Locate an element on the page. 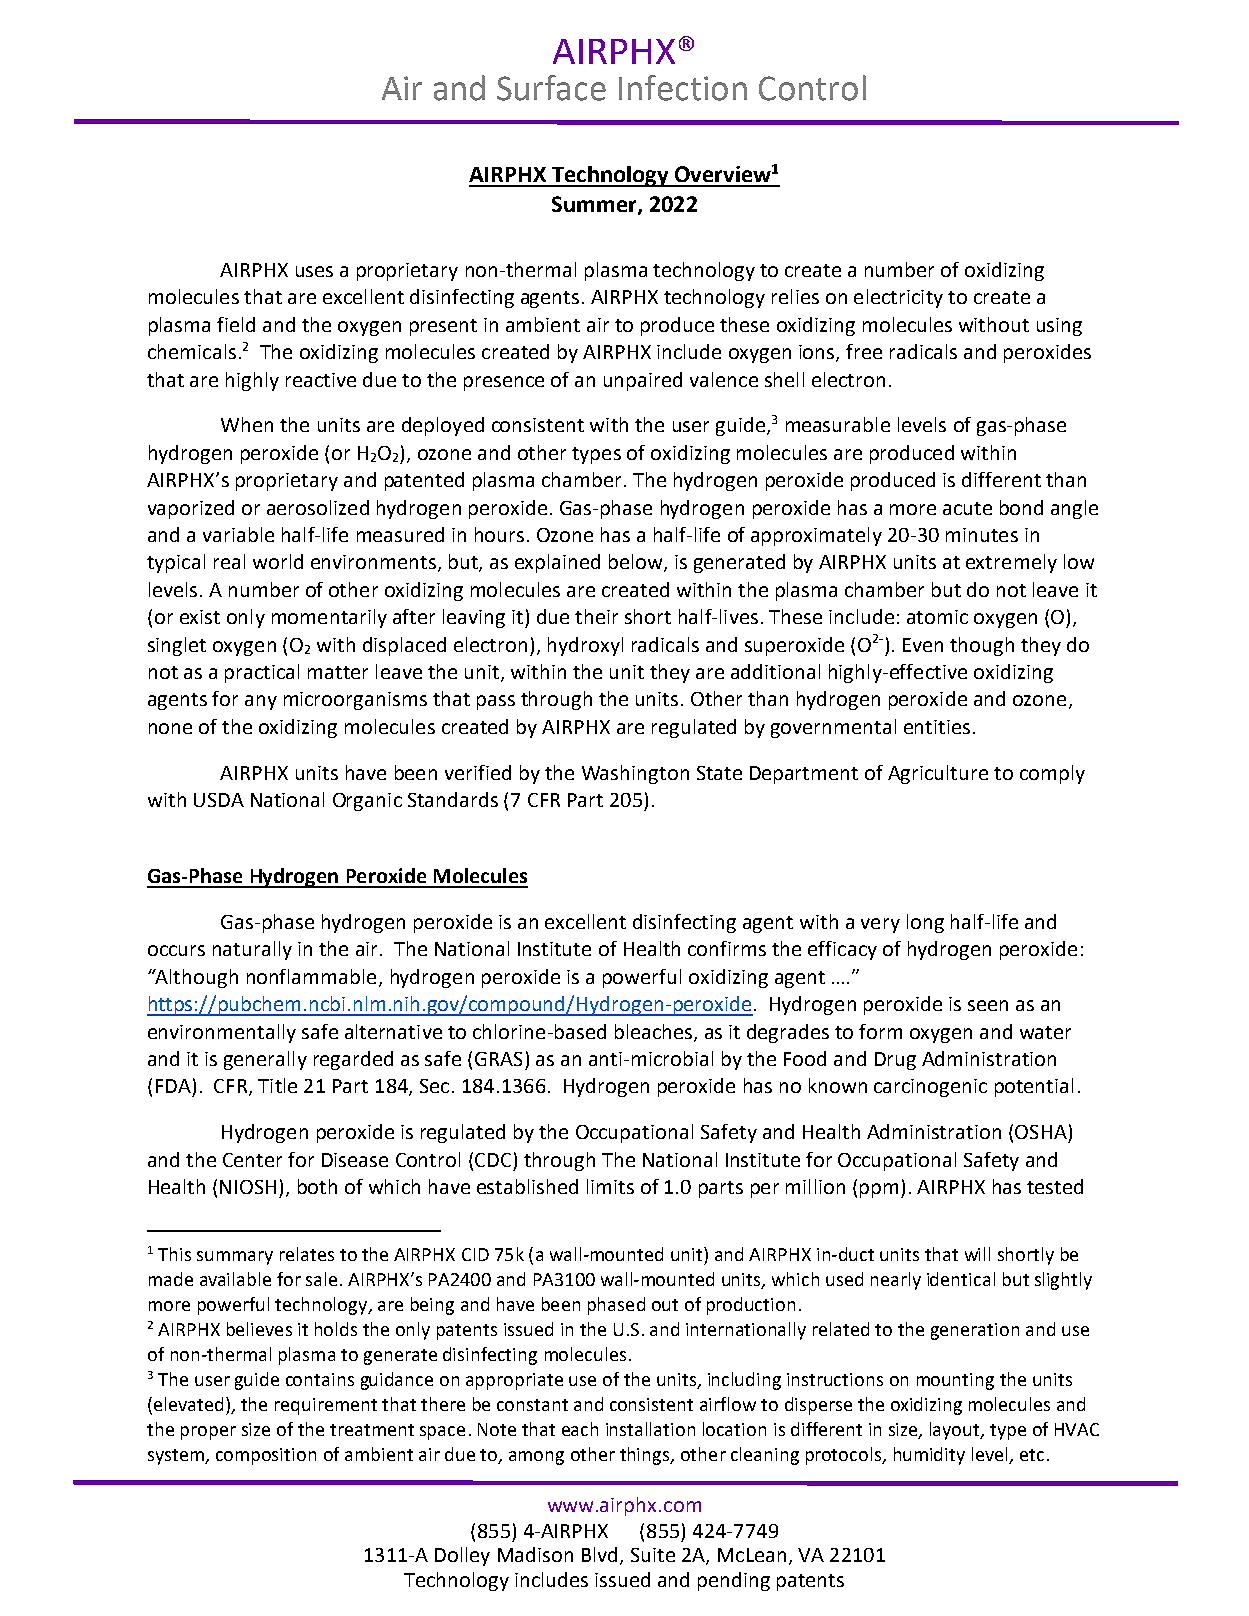 The height and width of the image is (1616, 1249). Blvd is located at coordinates (599, 1554).
